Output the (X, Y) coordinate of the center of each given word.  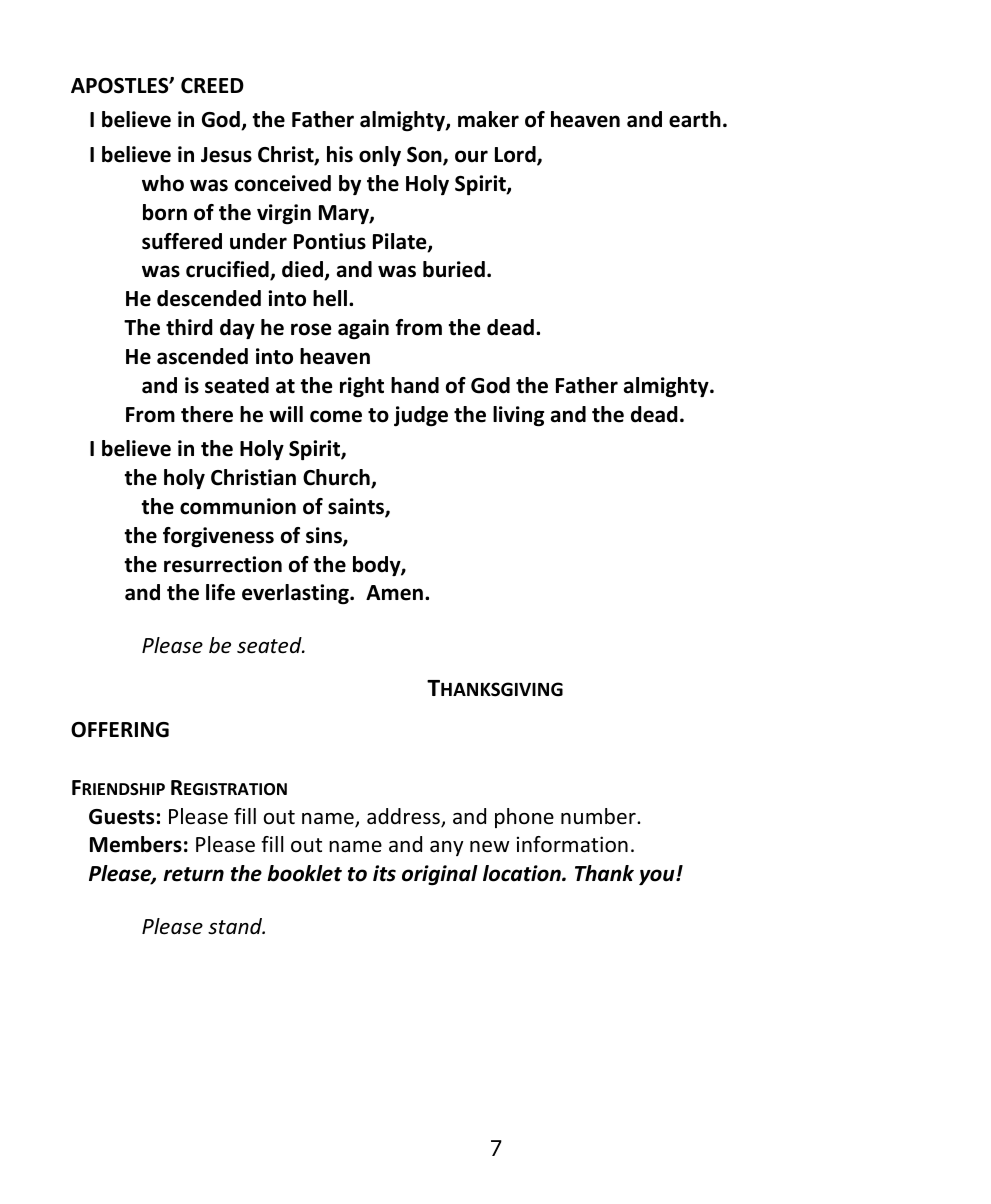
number (599, 816)
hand (415, 385)
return (193, 874)
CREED (212, 86)
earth (695, 119)
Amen (394, 593)
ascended (202, 356)
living (518, 416)
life (220, 592)
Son (425, 156)
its (384, 873)
